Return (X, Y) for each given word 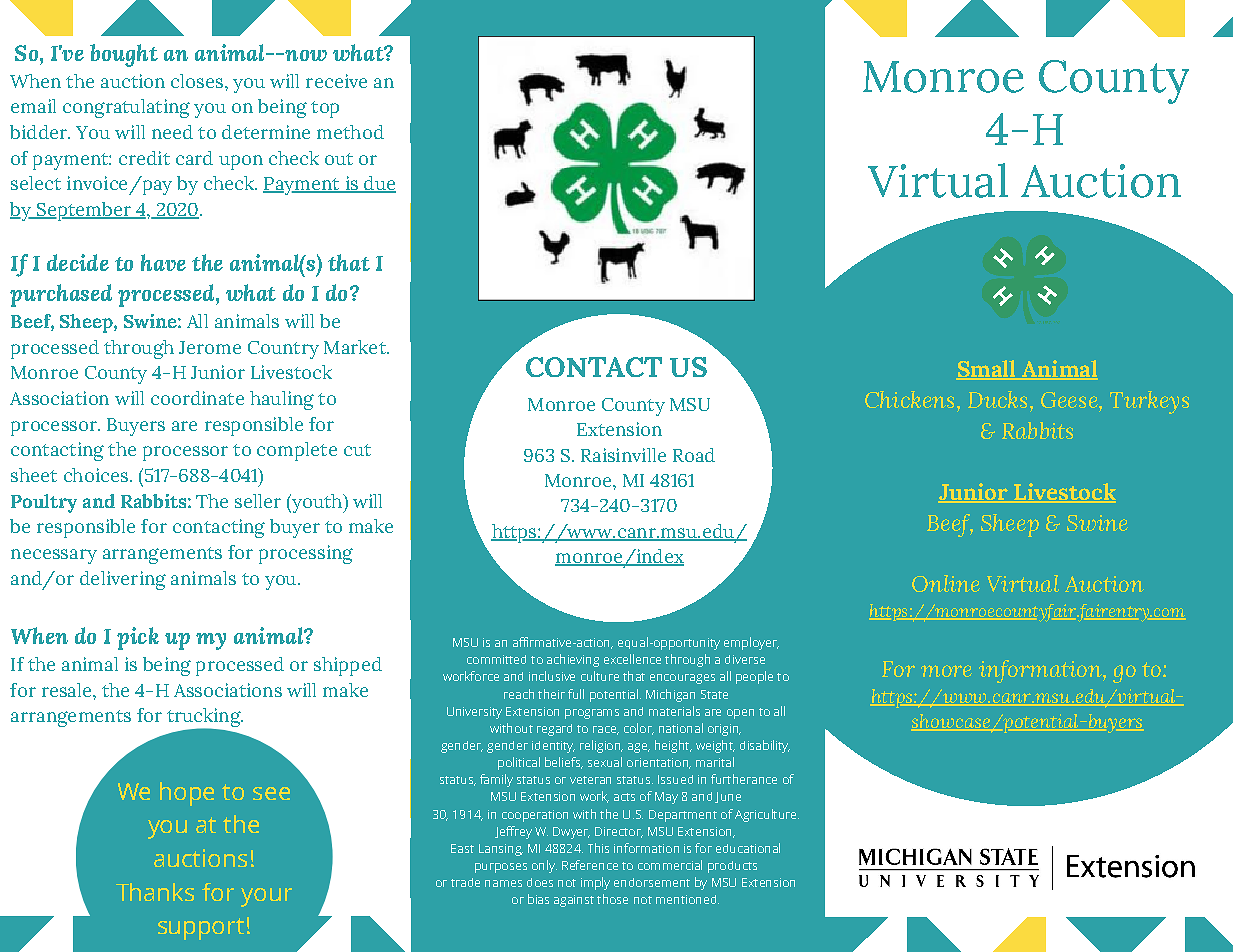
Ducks (997, 399)
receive (336, 81)
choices (96, 475)
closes (197, 81)
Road (694, 455)
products (732, 867)
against (574, 901)
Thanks (155, 892)
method (350, 132)
